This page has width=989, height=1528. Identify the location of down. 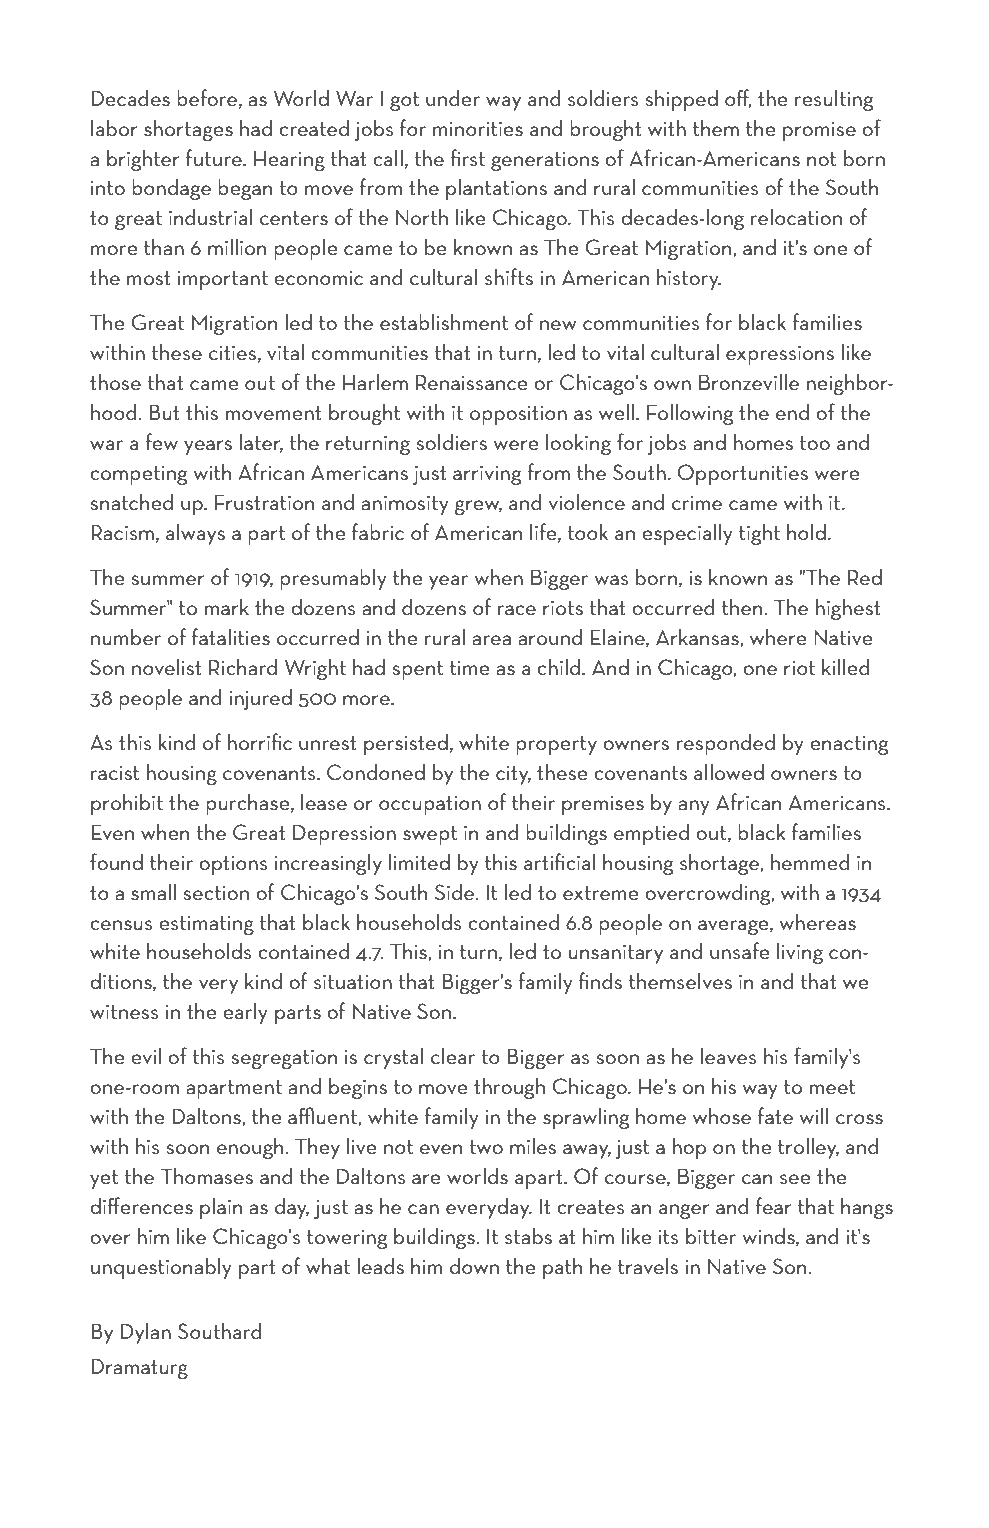
(474, 1266).
